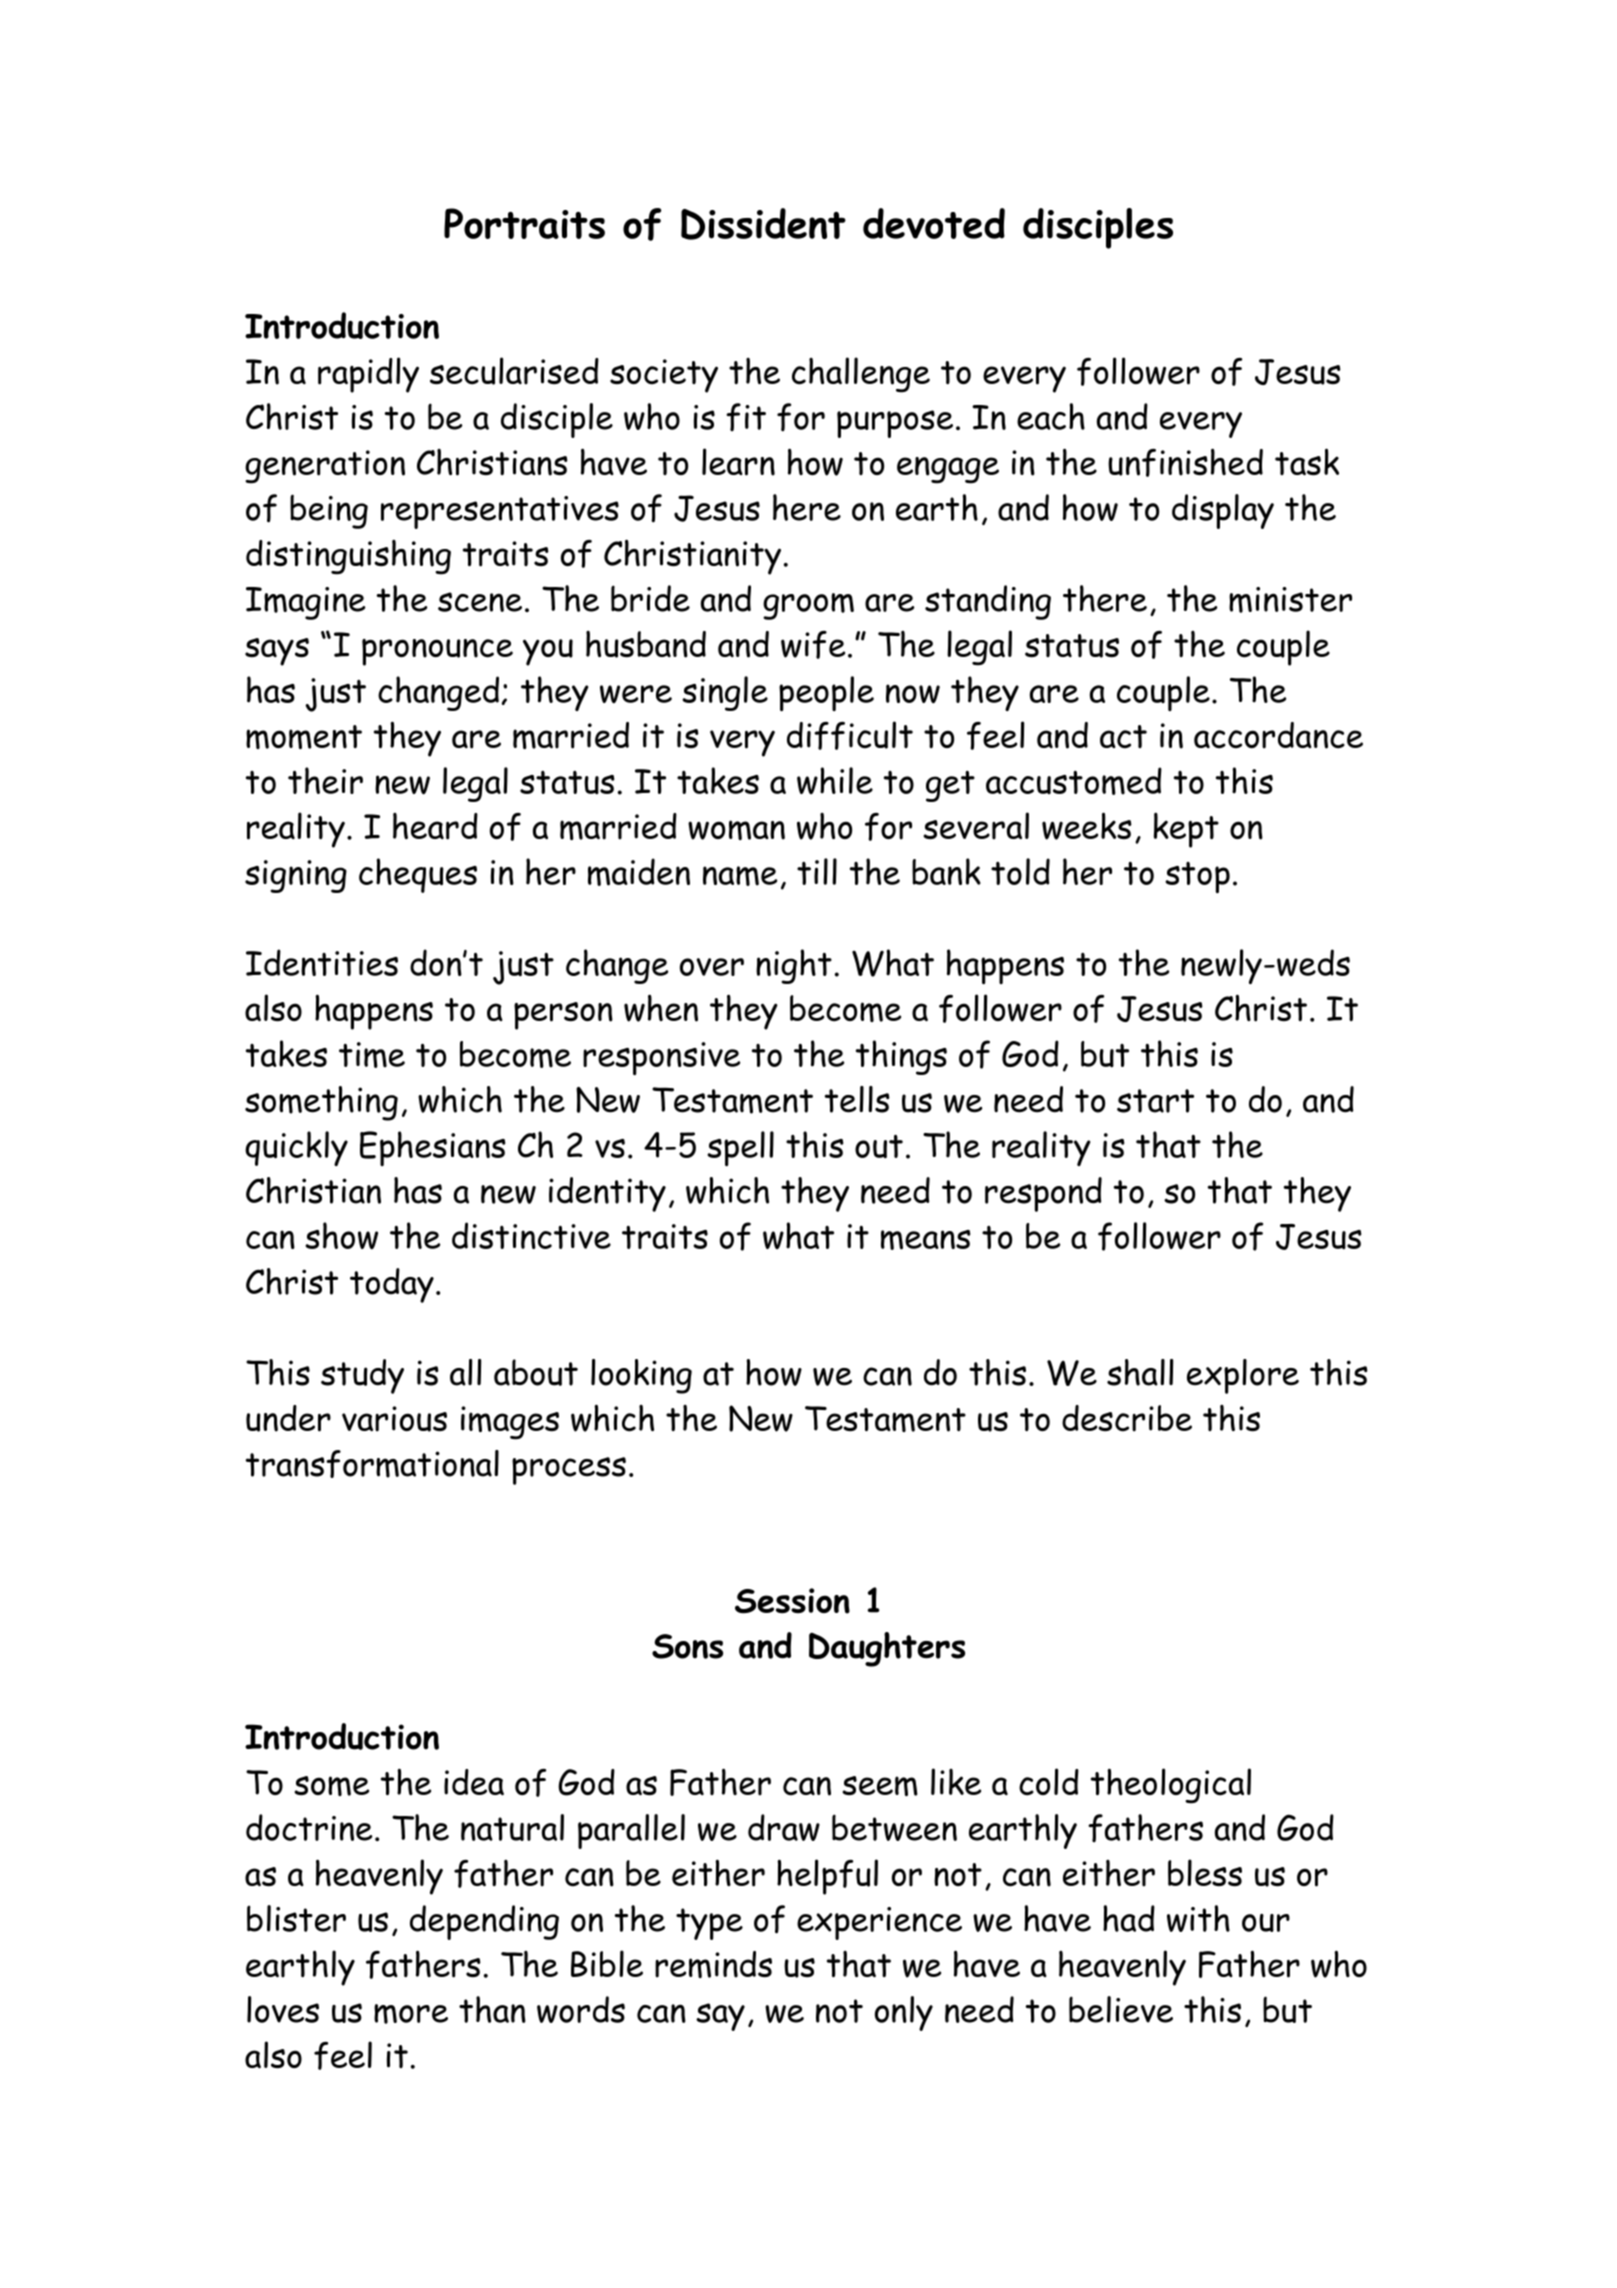  Describe the element at coordinates (1127, 1418) in the screenshot. I see `describe` at that location.
